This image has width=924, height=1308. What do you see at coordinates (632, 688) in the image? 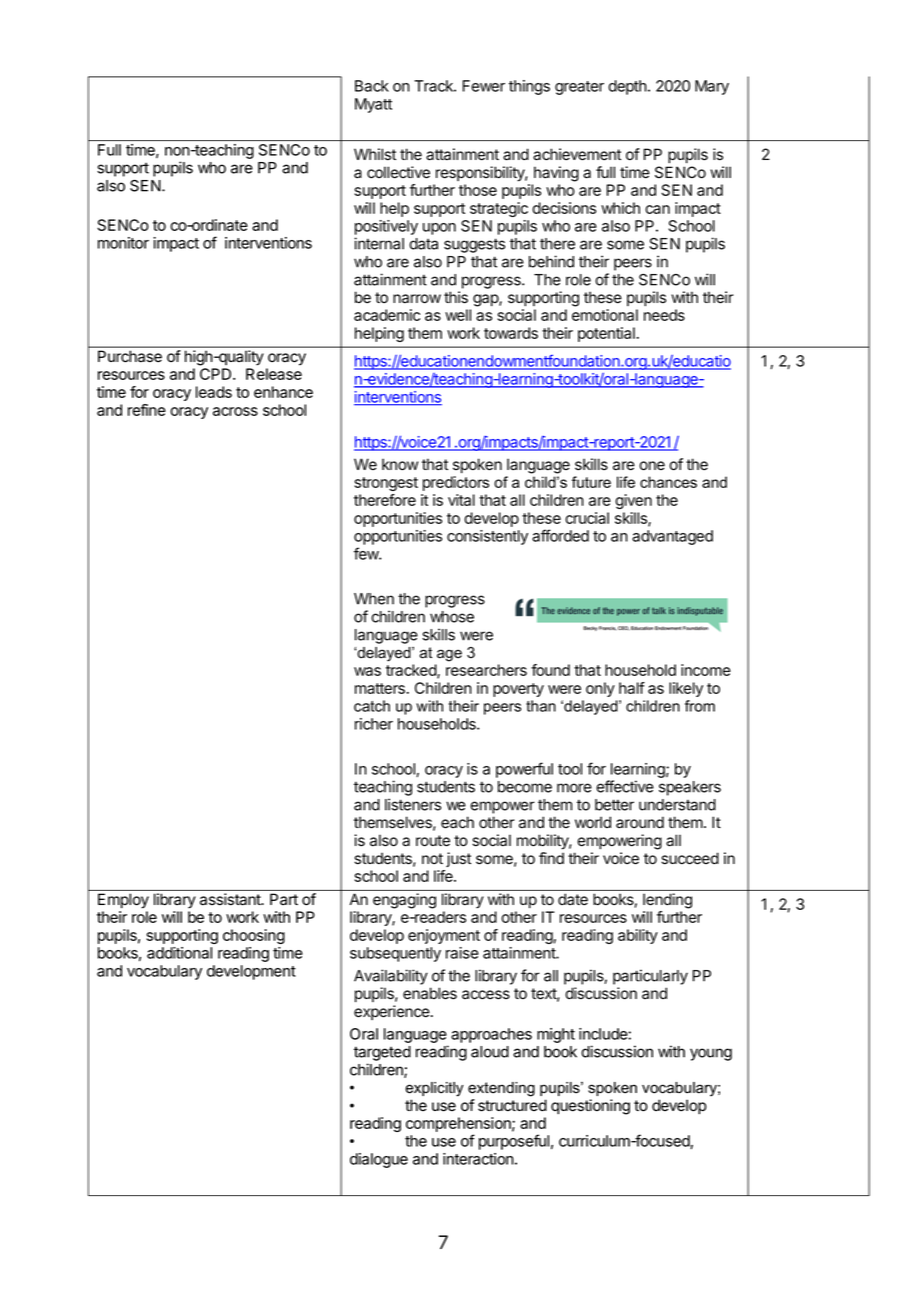
I see `half` at bounding box center [632, 688].
